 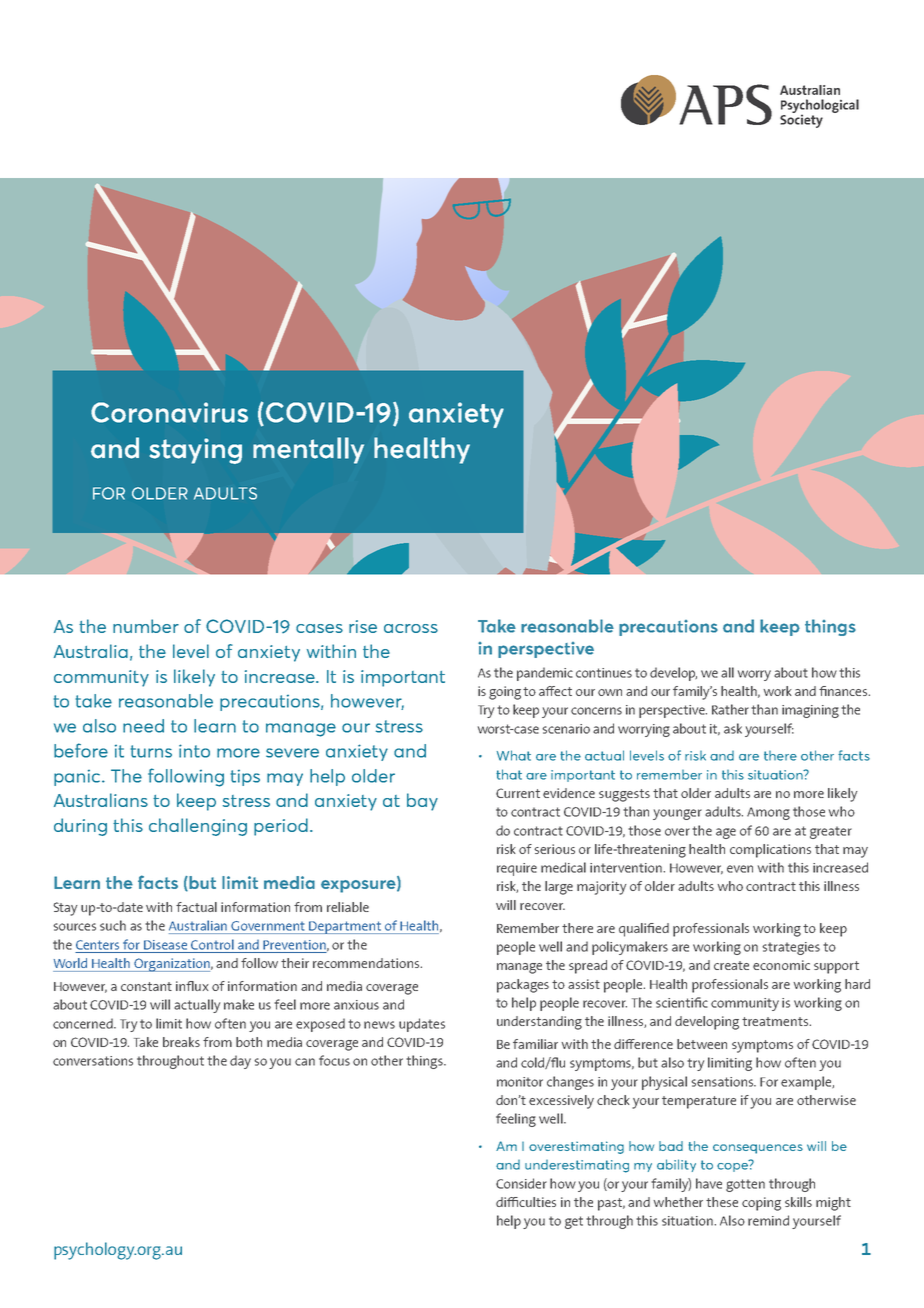 I want to click on Coronavirus, so click(x=169, y=412).
